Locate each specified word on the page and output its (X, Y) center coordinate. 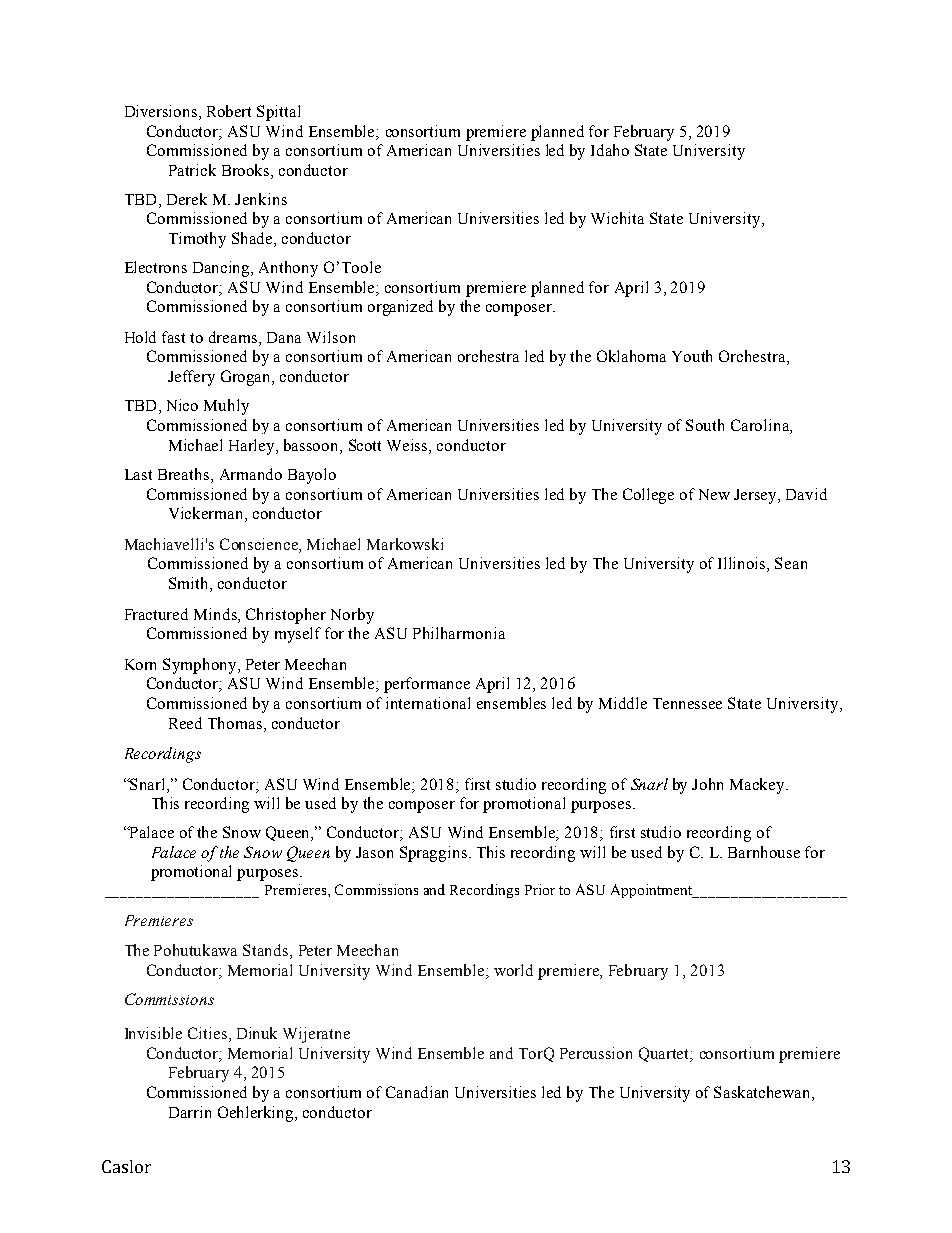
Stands (267, 950)
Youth (692, 356)
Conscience (260, 544)
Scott (365, 445)
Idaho (610, 150)
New (714, 494)
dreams (234, 338)
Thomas (236, 723)
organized (400, 308)
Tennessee (687, 703)
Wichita (617, 218)
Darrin (190, 1112)
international (428, 703)
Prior (540, 889)
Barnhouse (764, 852)
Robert (229, 111)
